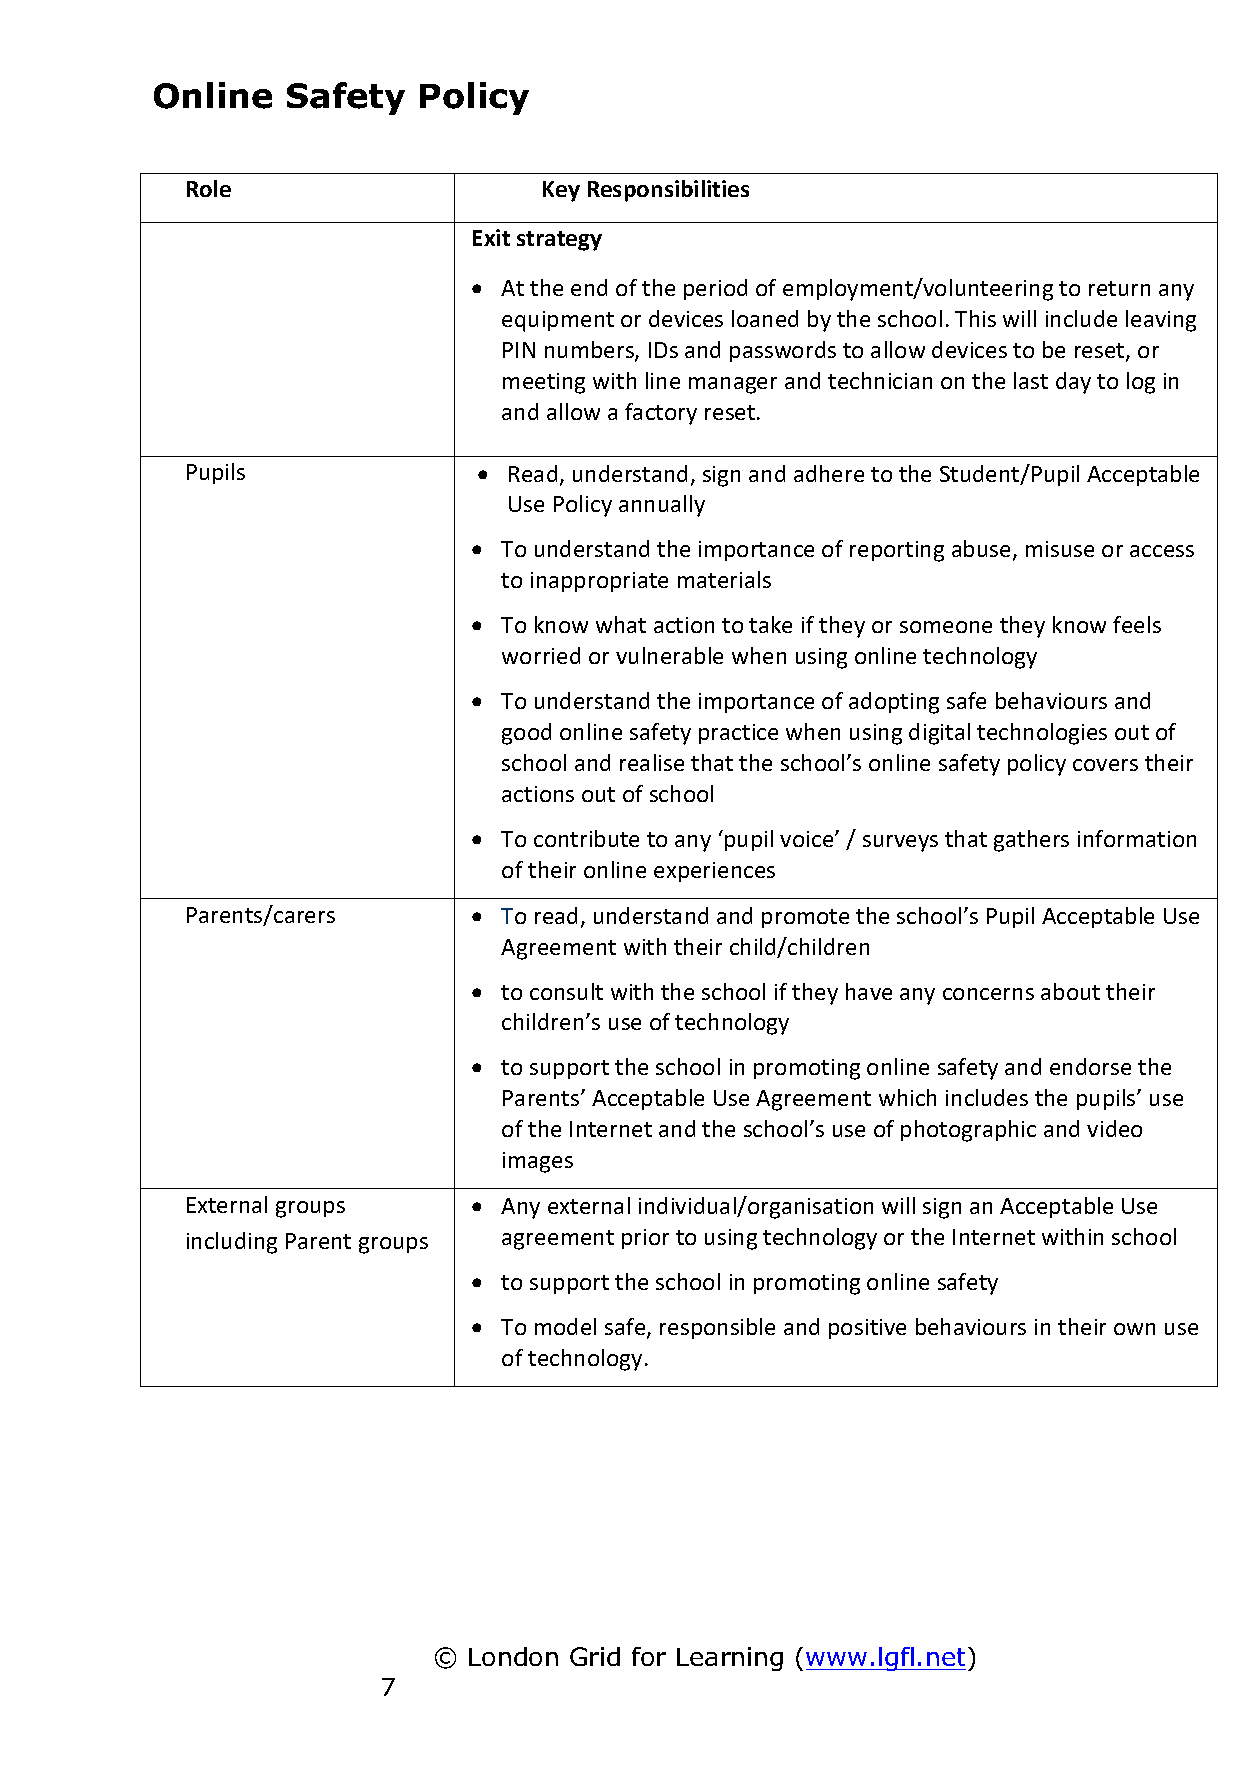 Image resolution: width=1257 pixels, height=1777 pixels. What do you see at coordinates (668, 191) in the page?
I see `Responsibilities` at bounding box center [668, 191].
